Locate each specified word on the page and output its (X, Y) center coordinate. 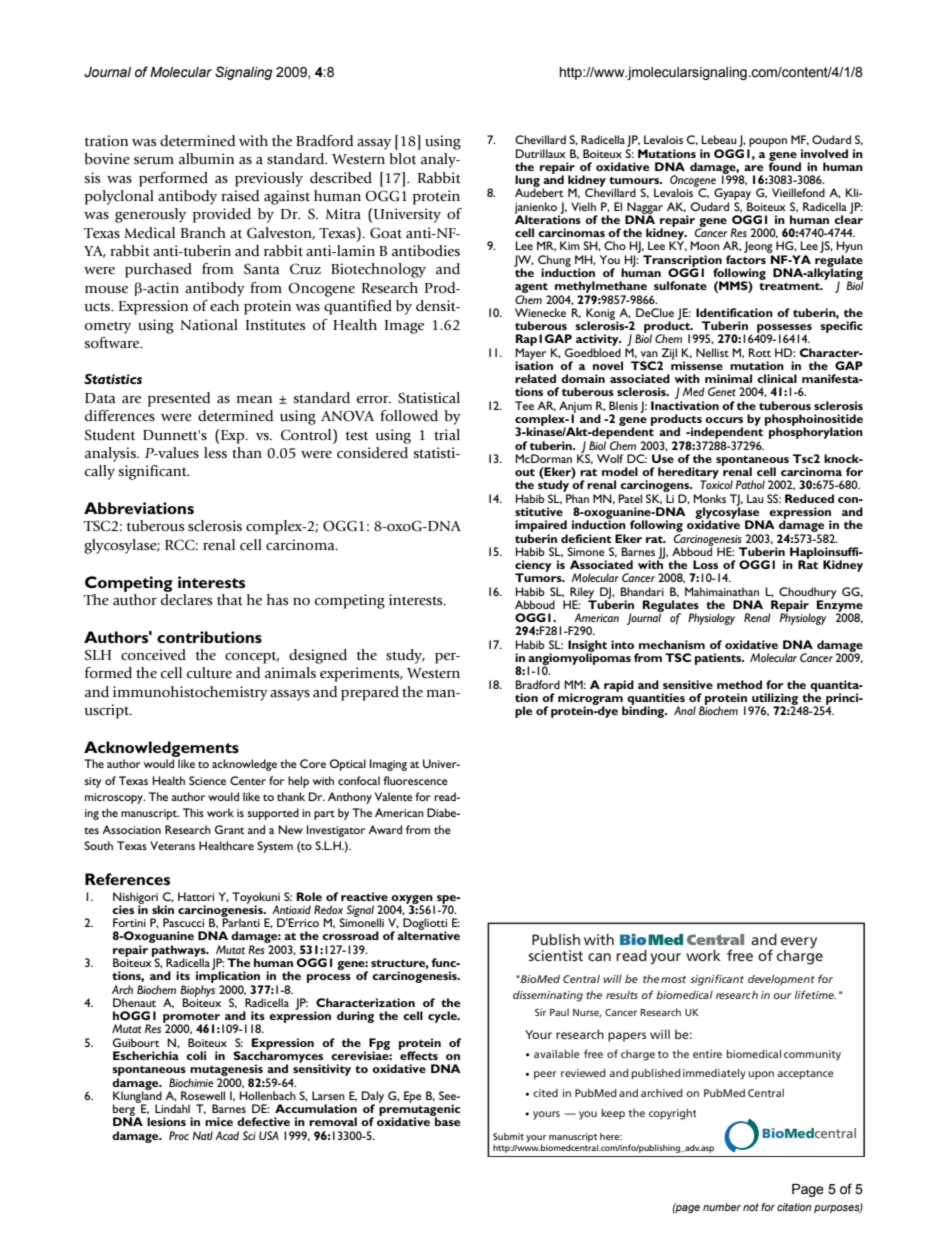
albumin (206, 159)
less (215, 453)
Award (385, 829)
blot (402, 159)
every (799, 943)
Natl (202, 1135)
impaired (541, 527)
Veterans (172, 845)
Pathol (750, 484)
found (785, 165)
